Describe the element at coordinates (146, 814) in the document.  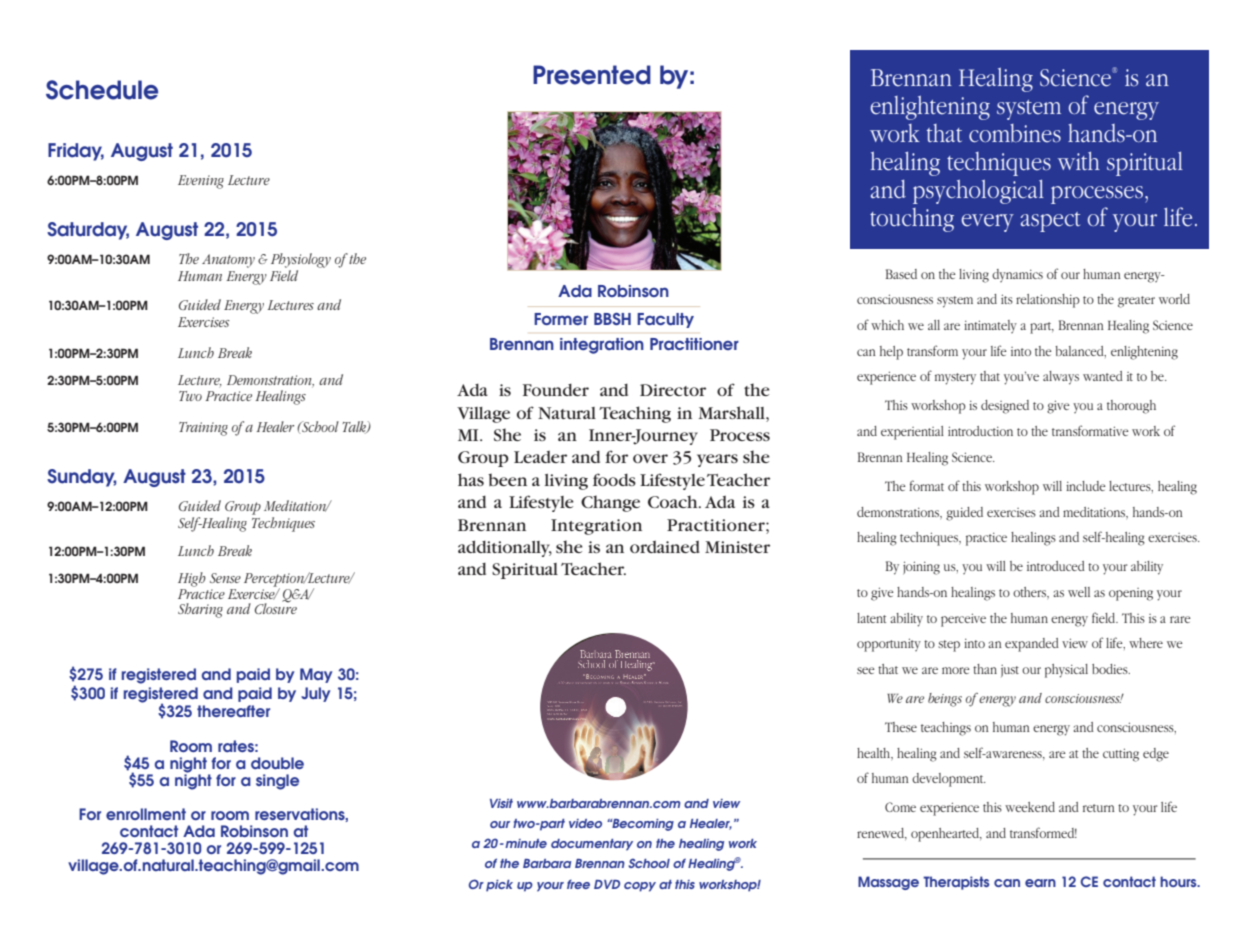
I see `enrollment` at that location.
